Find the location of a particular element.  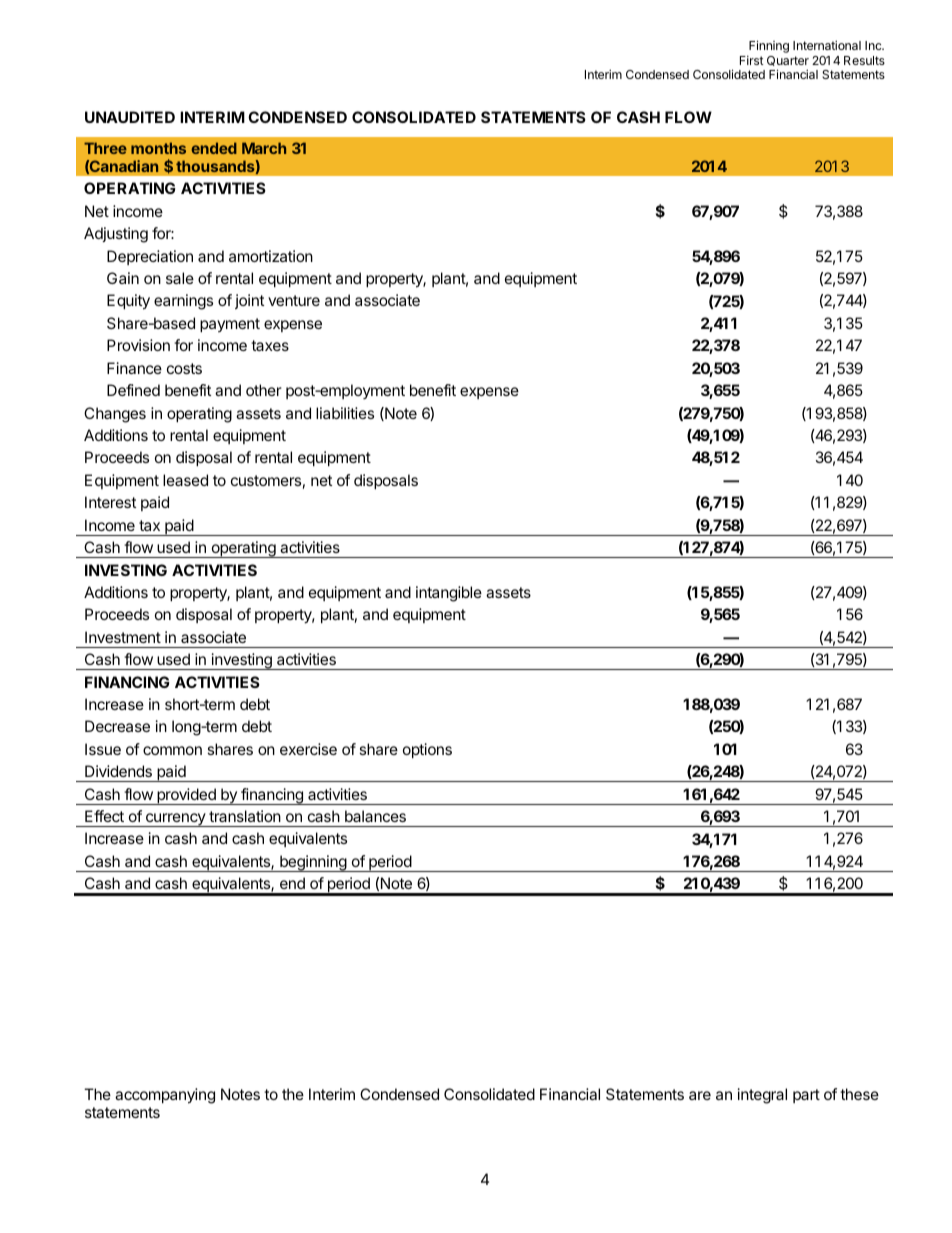

options is located at coordinates (427, 750).
